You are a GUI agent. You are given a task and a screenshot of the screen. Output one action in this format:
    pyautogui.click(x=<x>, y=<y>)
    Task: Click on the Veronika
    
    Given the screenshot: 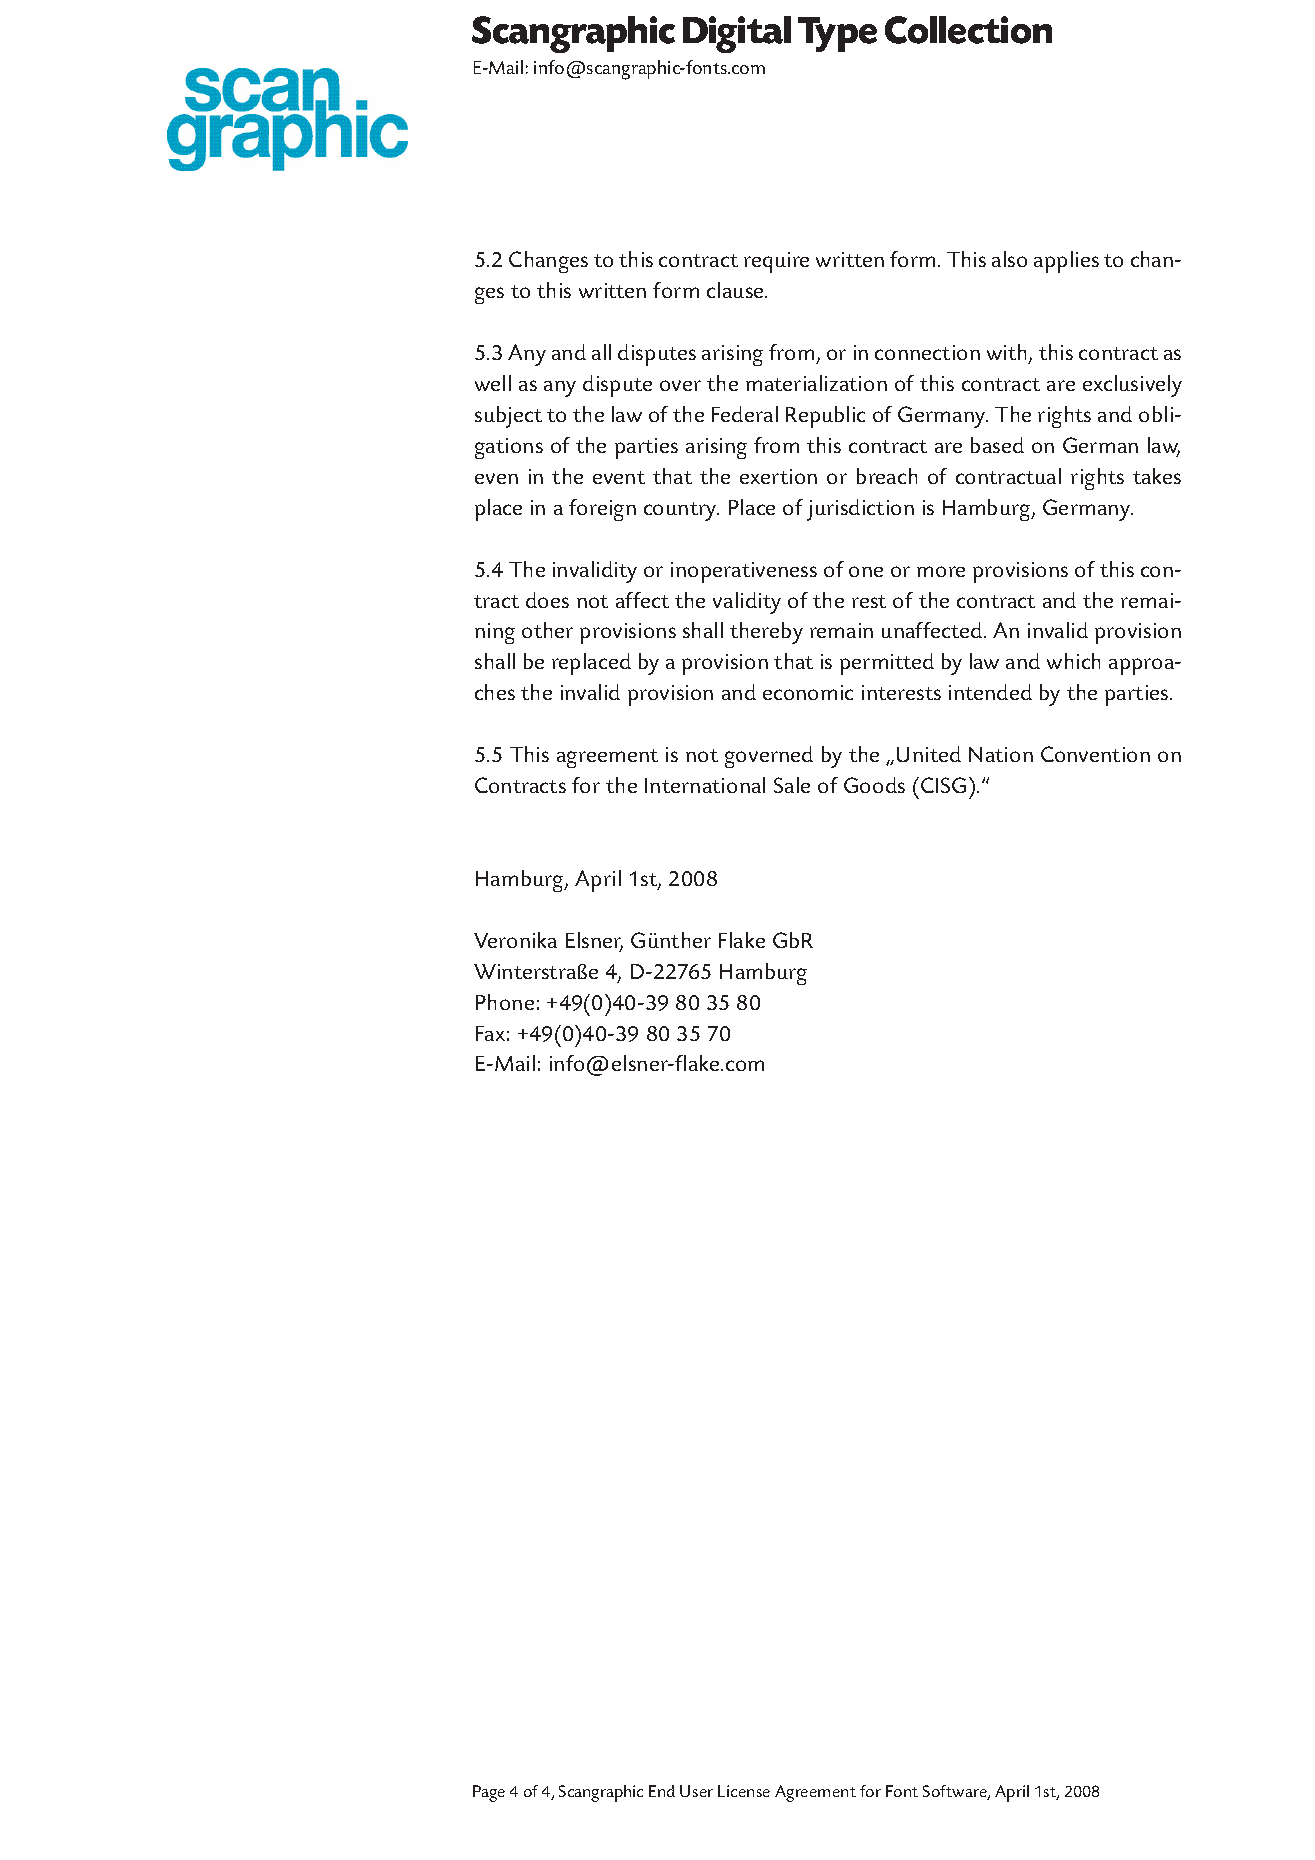 What is the action you would take?
    pyautogui.click(x=515, y=940)
